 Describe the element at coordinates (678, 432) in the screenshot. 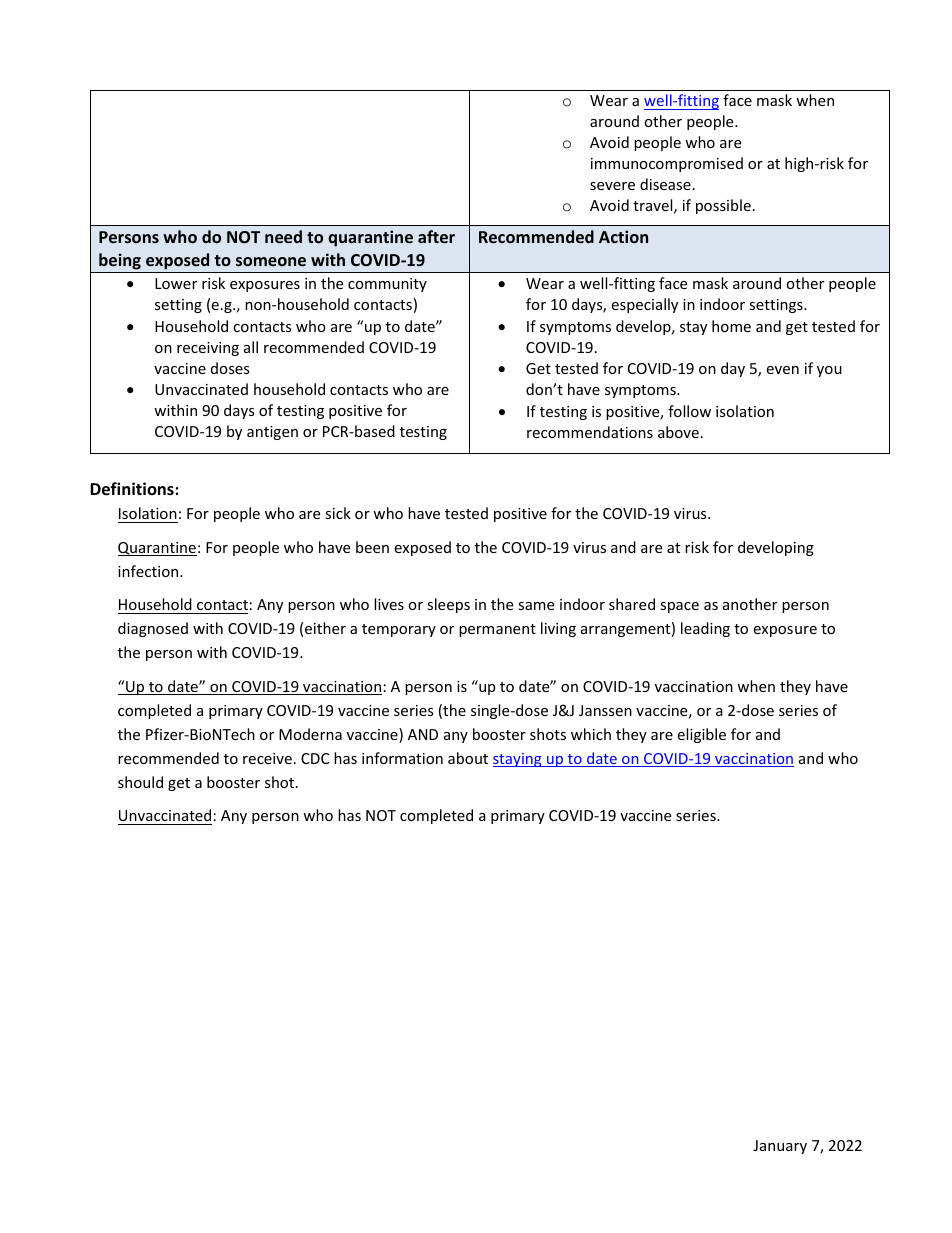

I see `above` at that location.
